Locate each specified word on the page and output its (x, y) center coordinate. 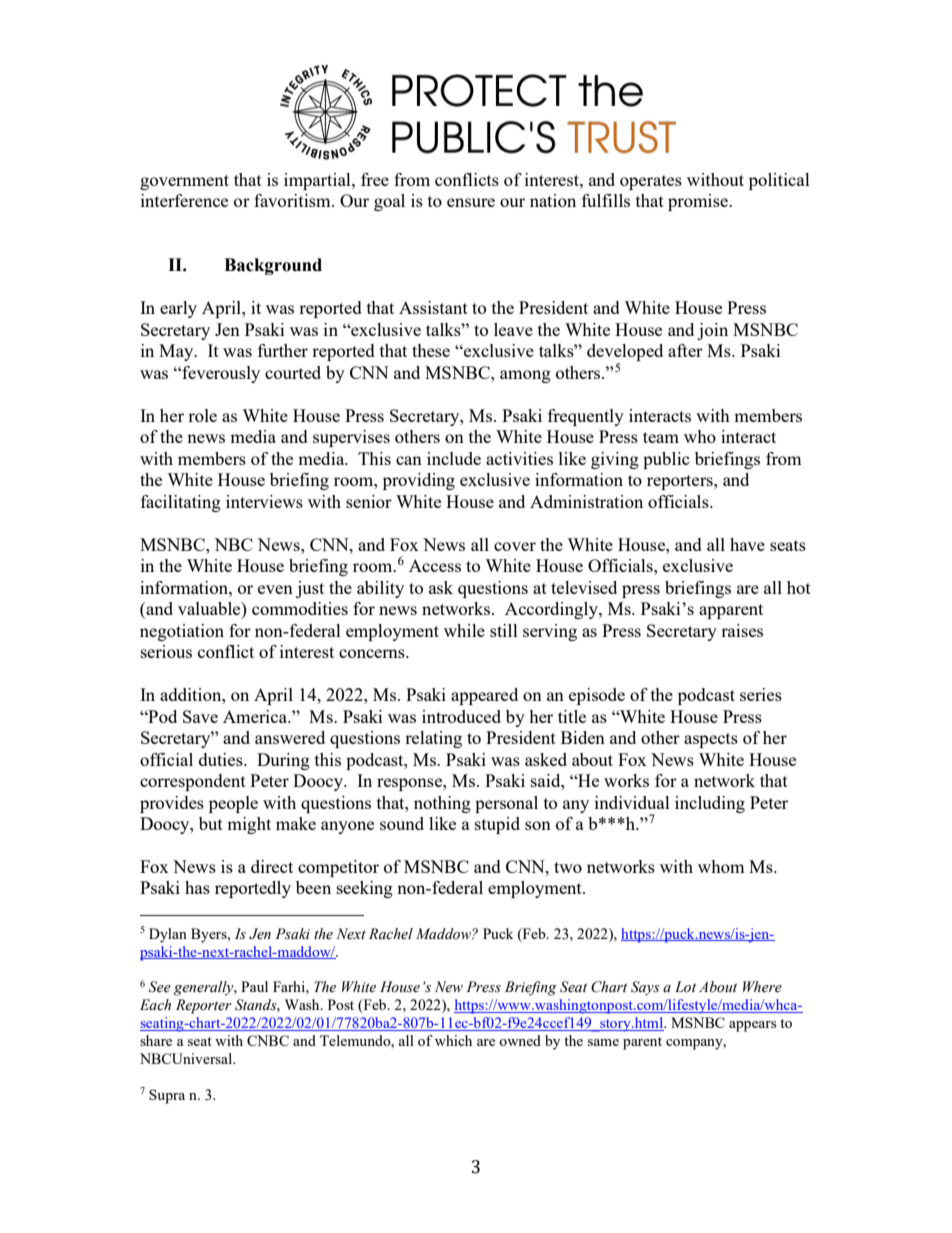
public (666, 460)
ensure (471, 202)
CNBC (268, 1040)
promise (699, 202)
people (233, 804)
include (454, 458)
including (710, 804)
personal (506, 804)
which (453, 1040)
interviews (264, 501)
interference (184, 200)
